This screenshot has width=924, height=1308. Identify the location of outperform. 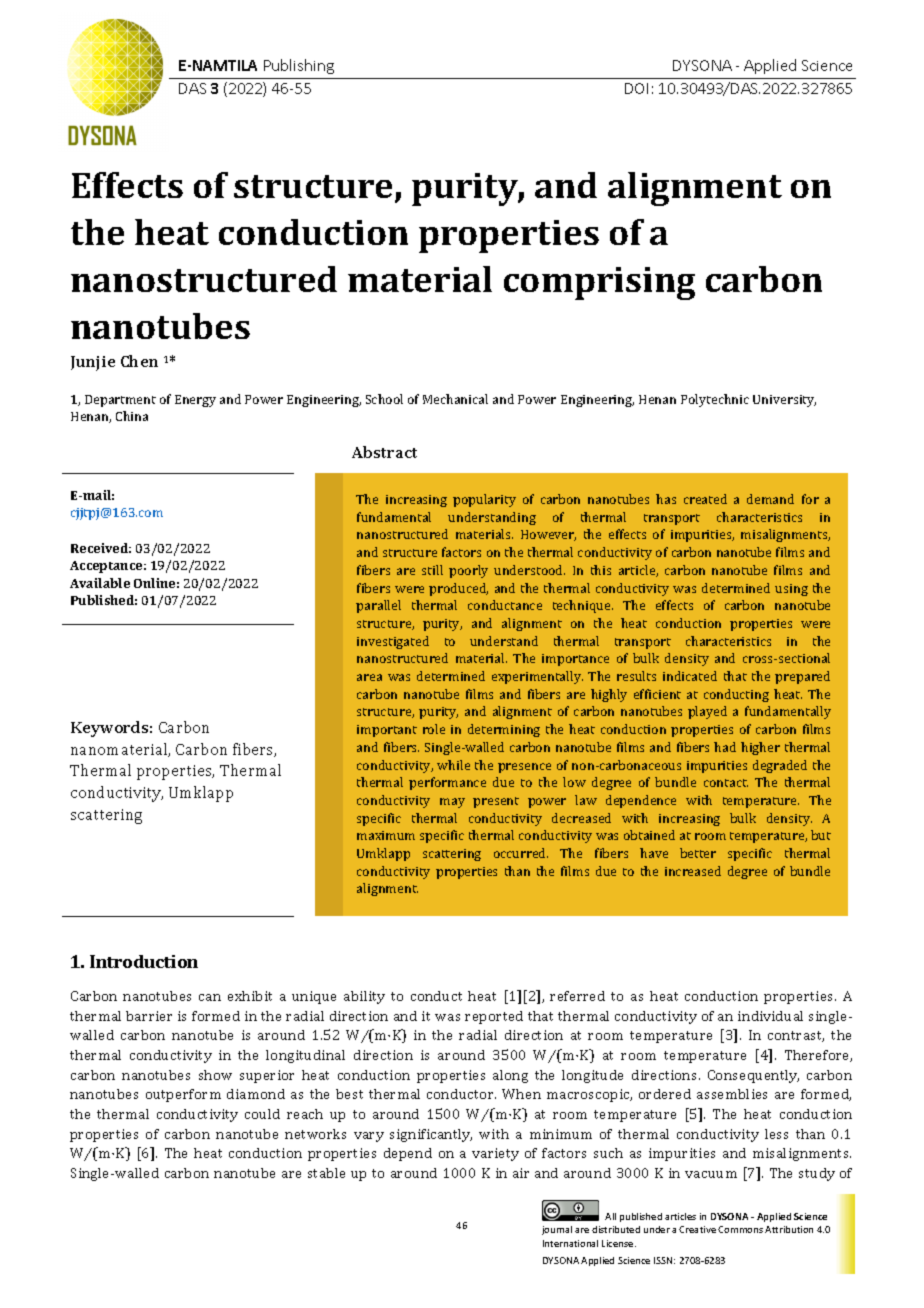
(183, 1095).
